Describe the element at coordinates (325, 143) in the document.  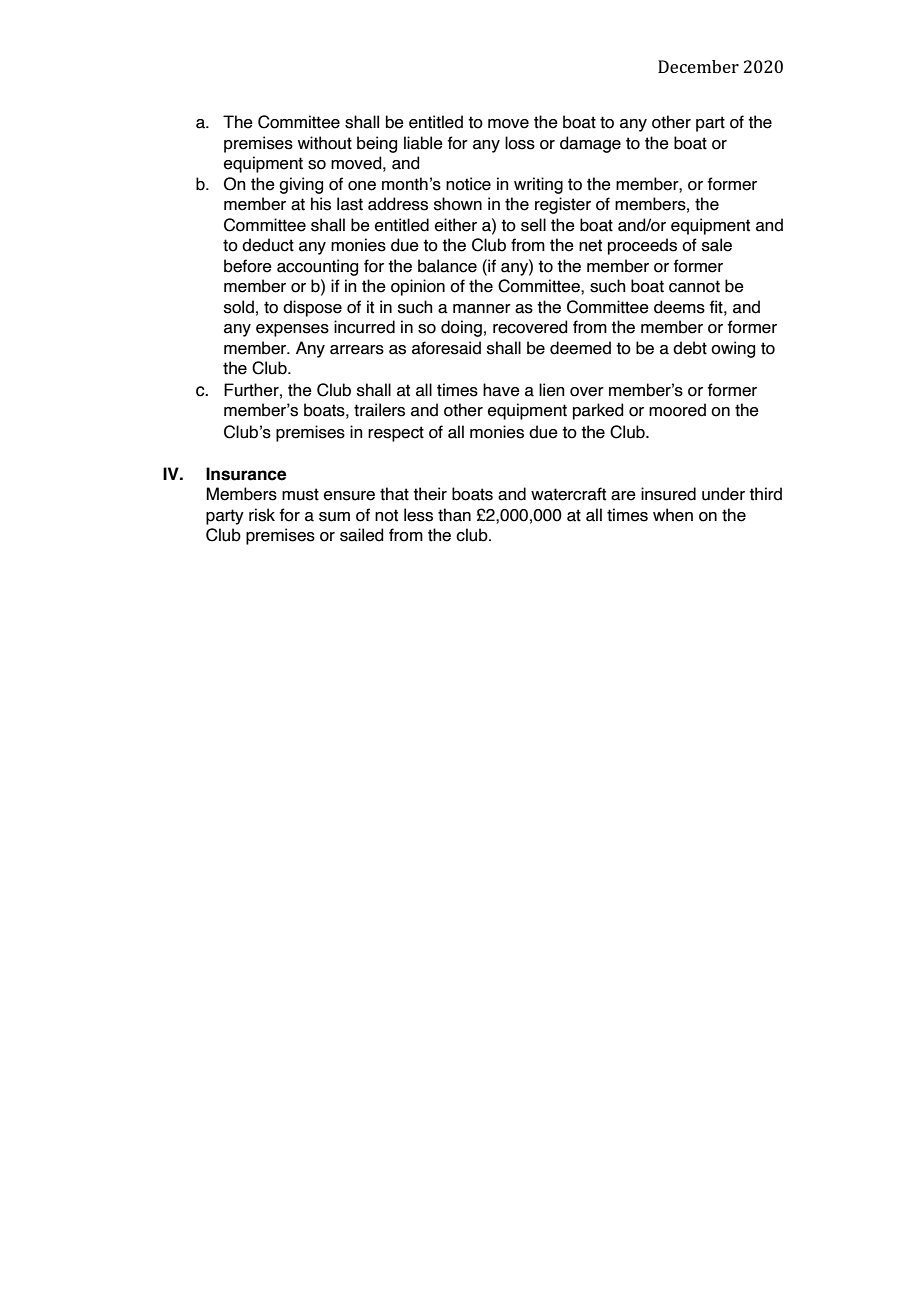
I see `without` at that location.
